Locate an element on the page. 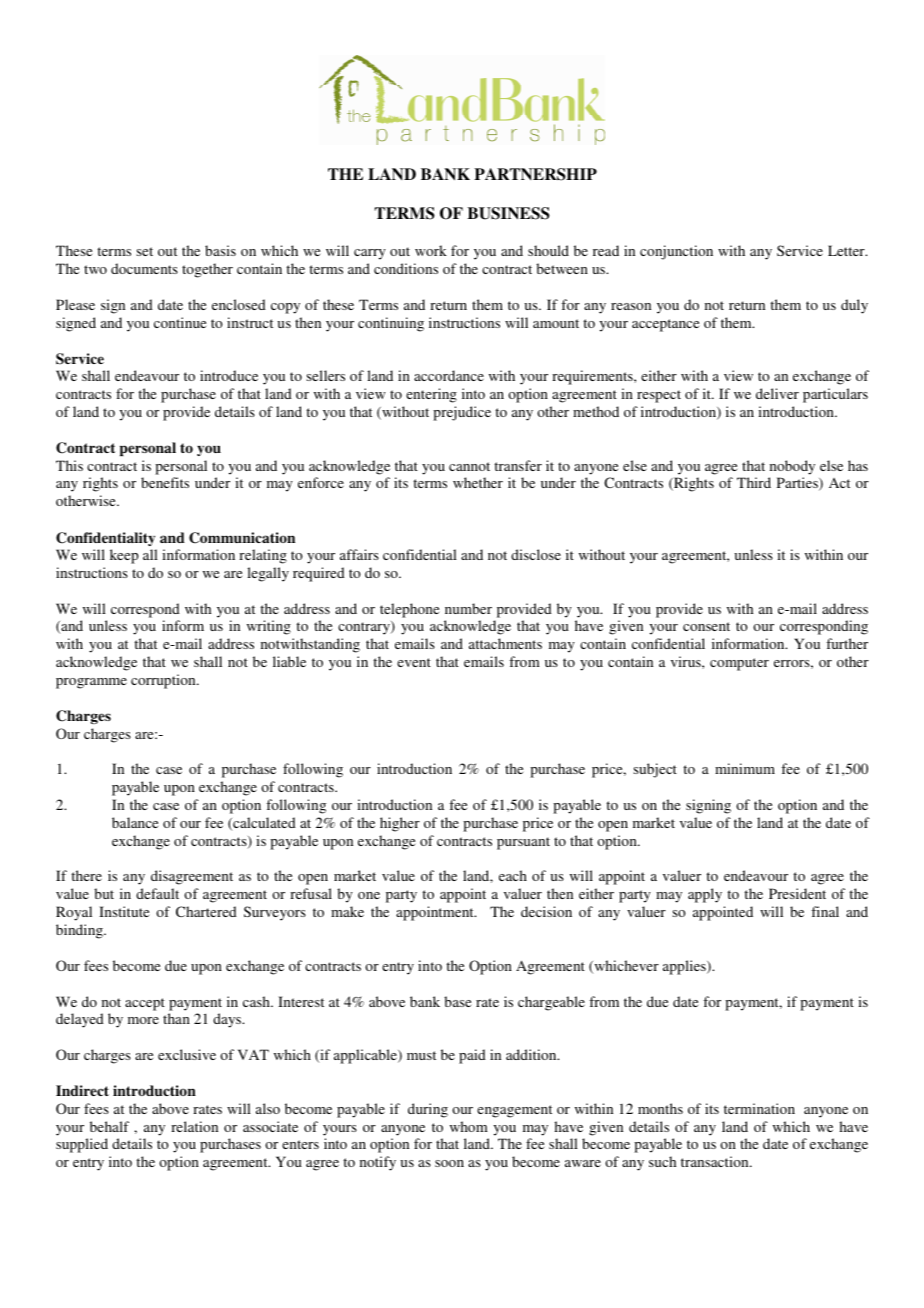 The image size is (924, 1308). whom is located at coordinates (469, 1126).
